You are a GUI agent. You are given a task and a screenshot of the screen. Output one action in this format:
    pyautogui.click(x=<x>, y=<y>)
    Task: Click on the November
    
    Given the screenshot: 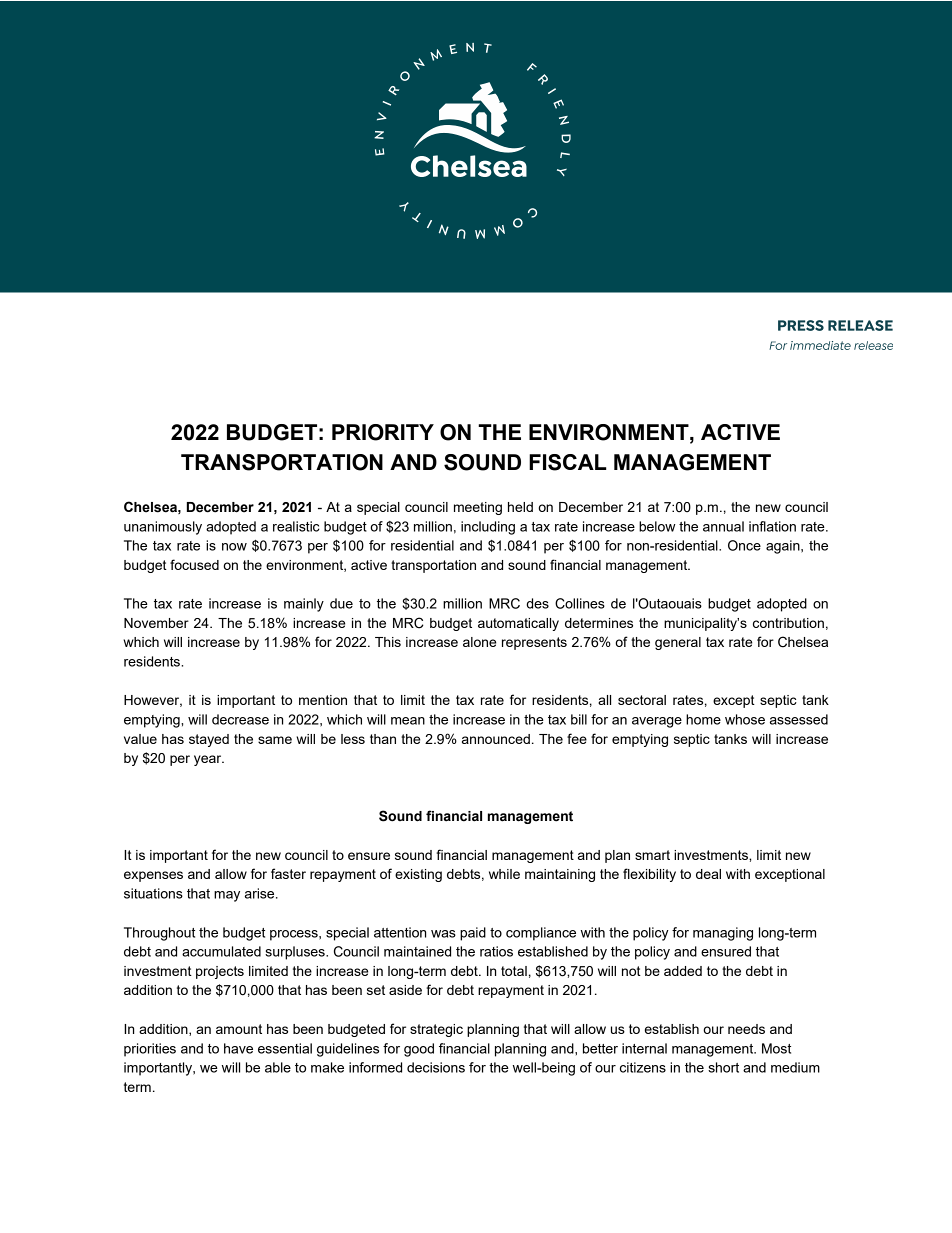 What is the action you would take?
    pyautogui.click(x=156, y=623)
